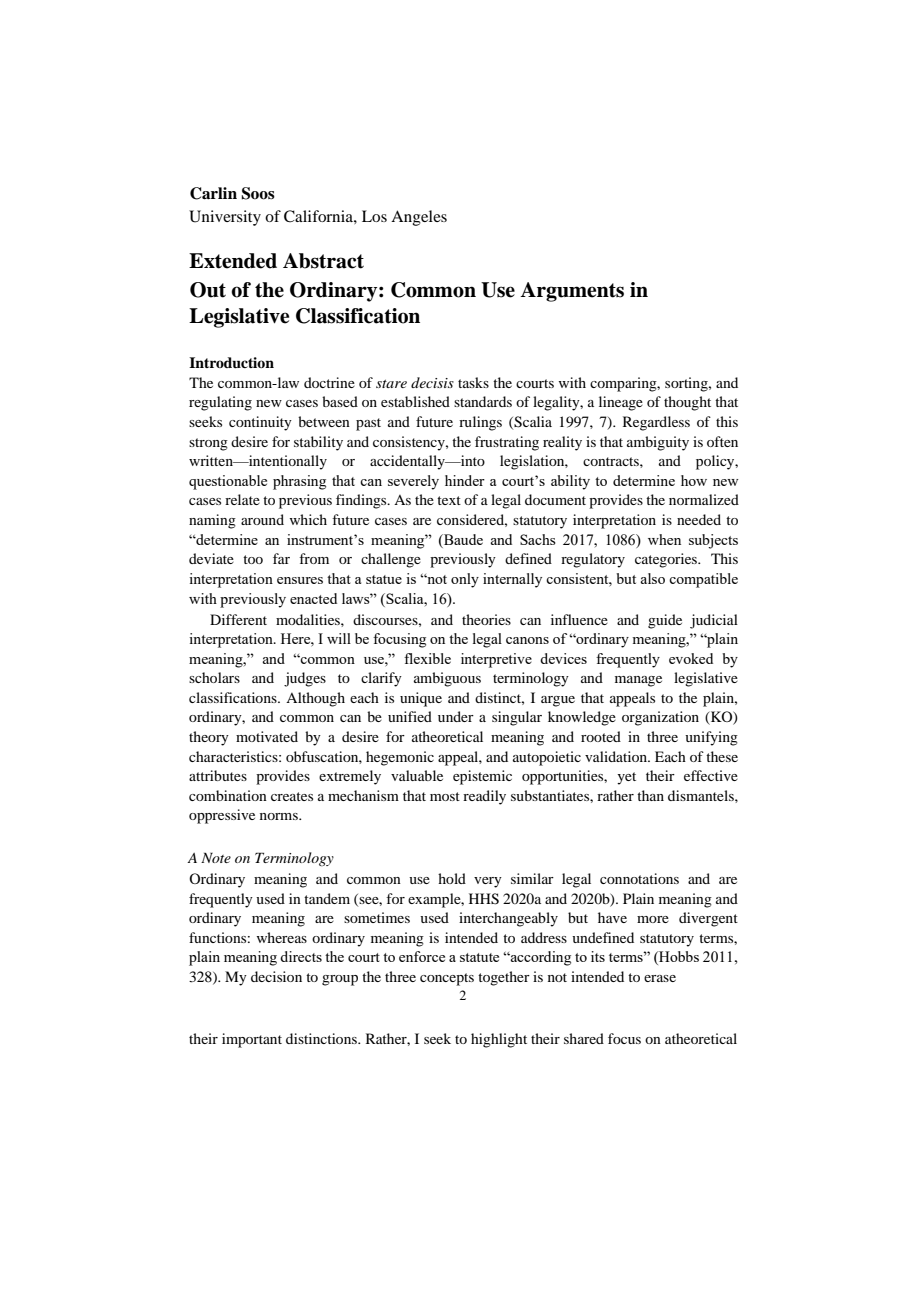 The image size is (924, 1308). Describe the element at coordinates (499, 1040) in the screenshot. I see `highlight` at that location.
